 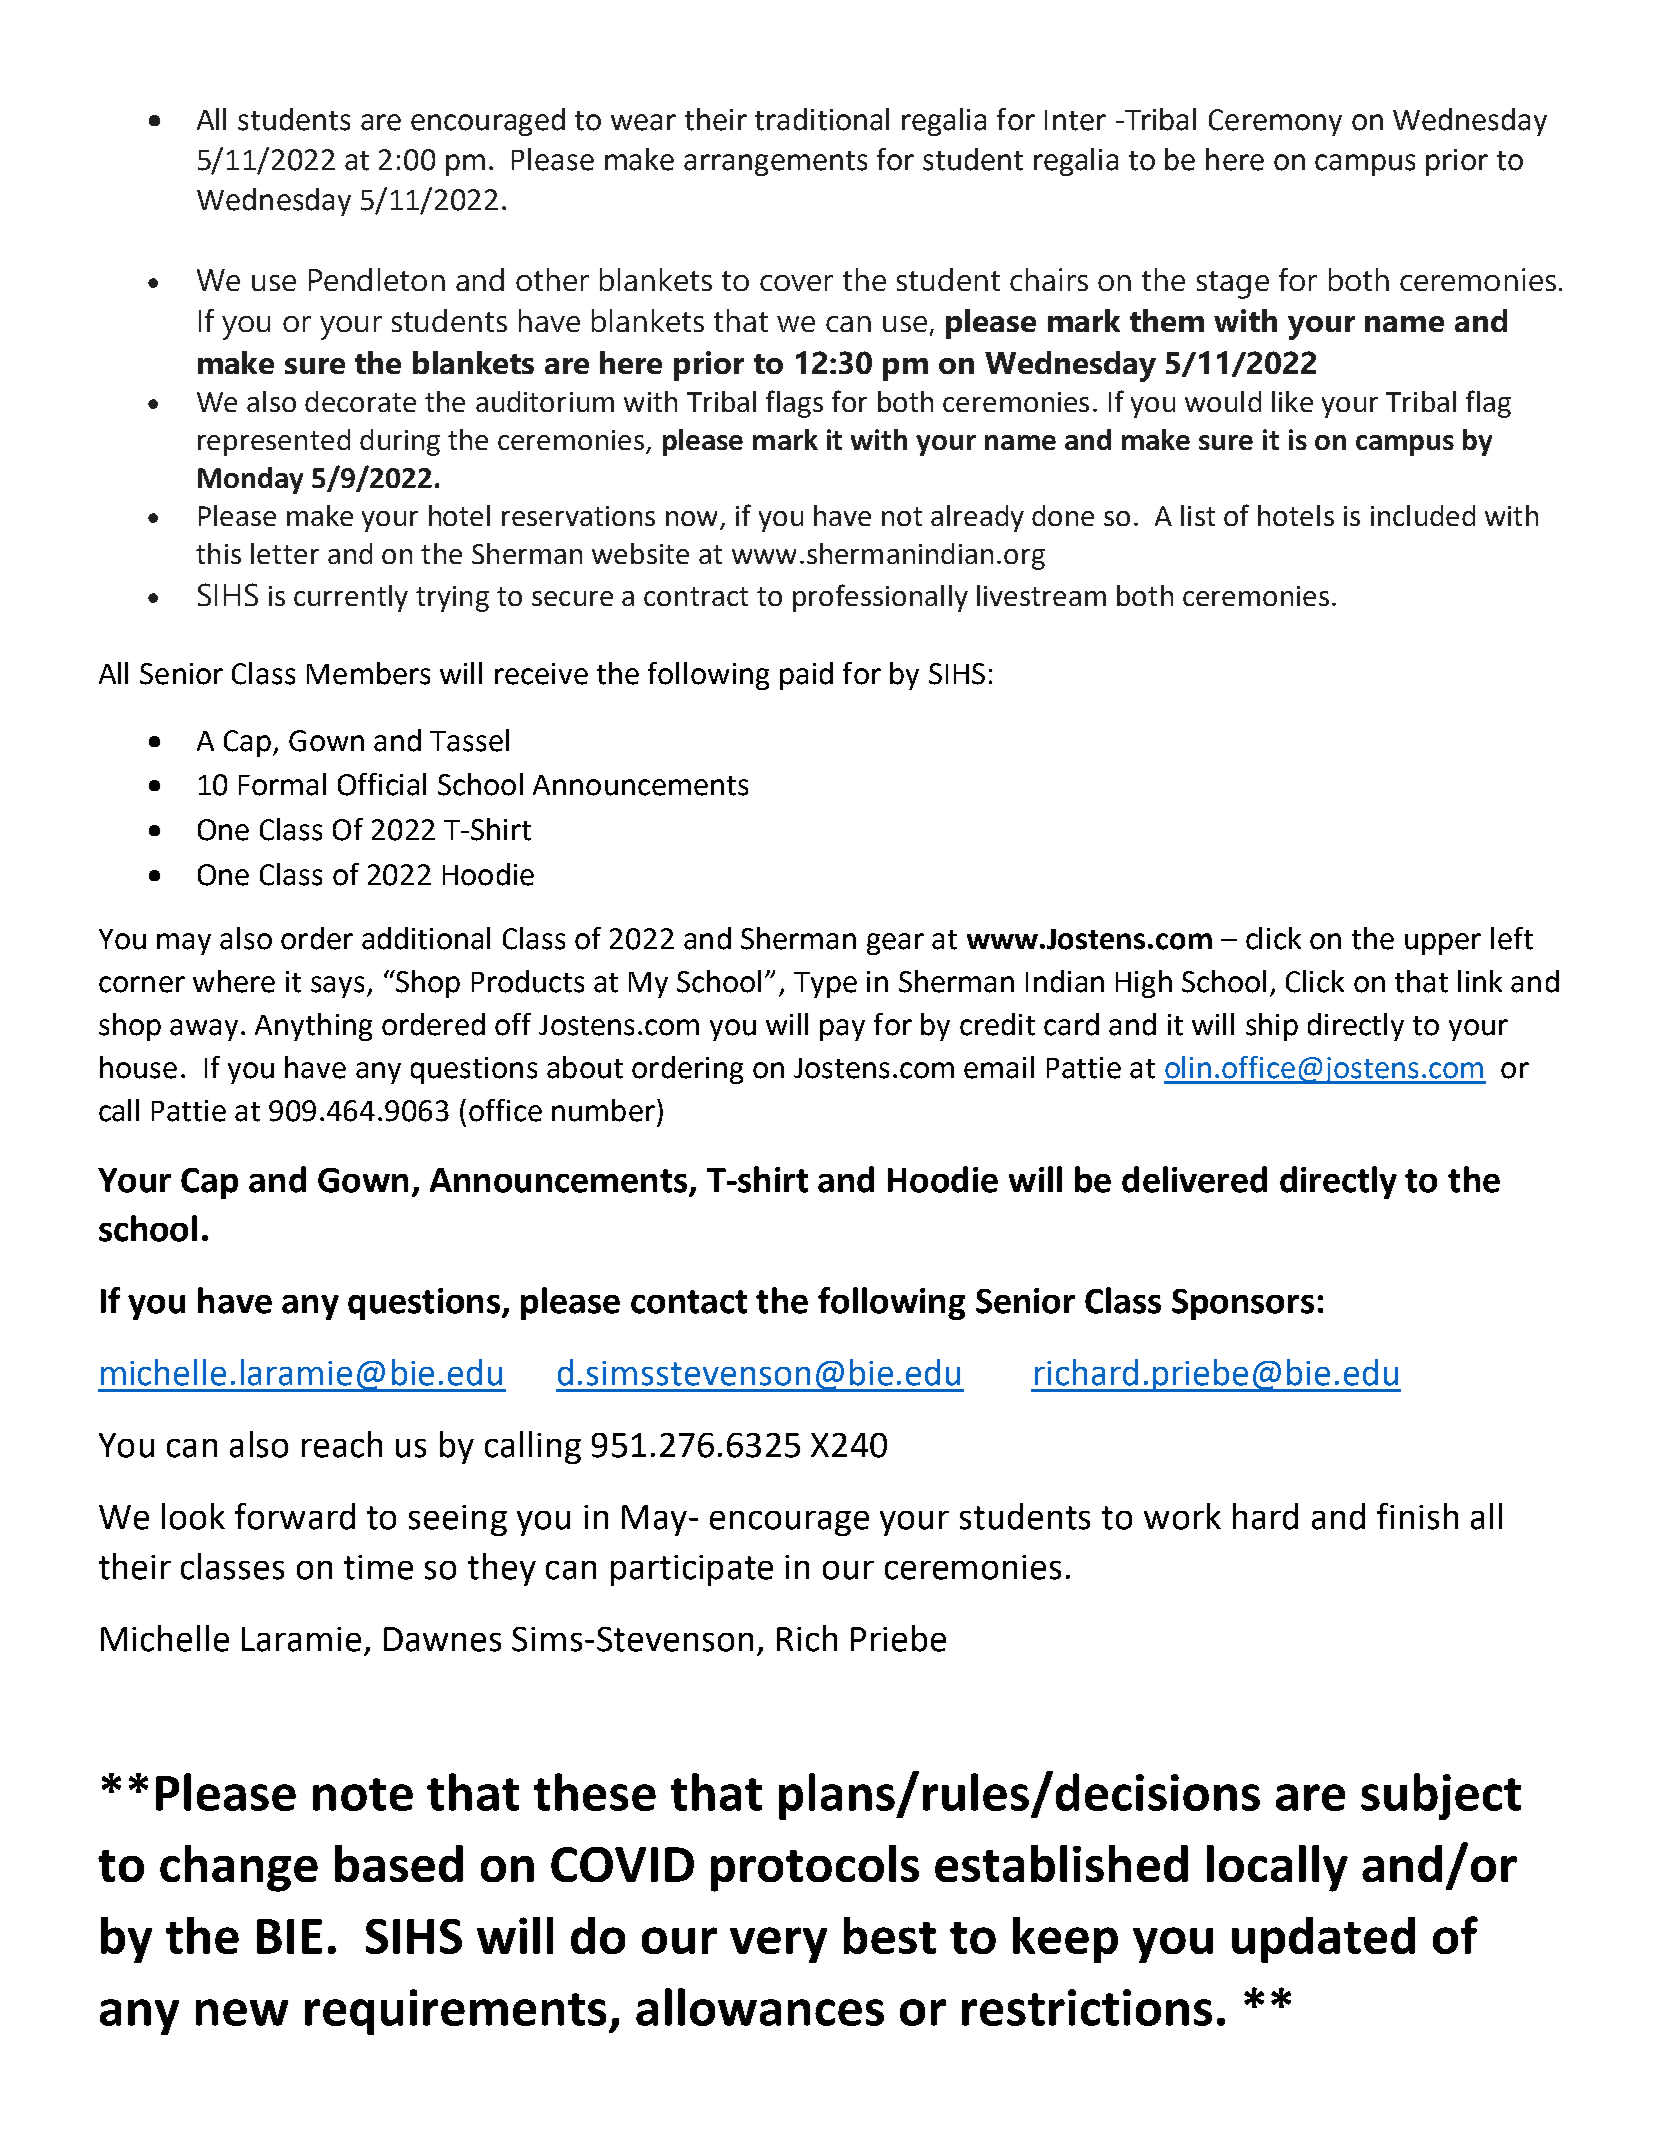 I want to click on arrangements, so click(x=775, y=163).
